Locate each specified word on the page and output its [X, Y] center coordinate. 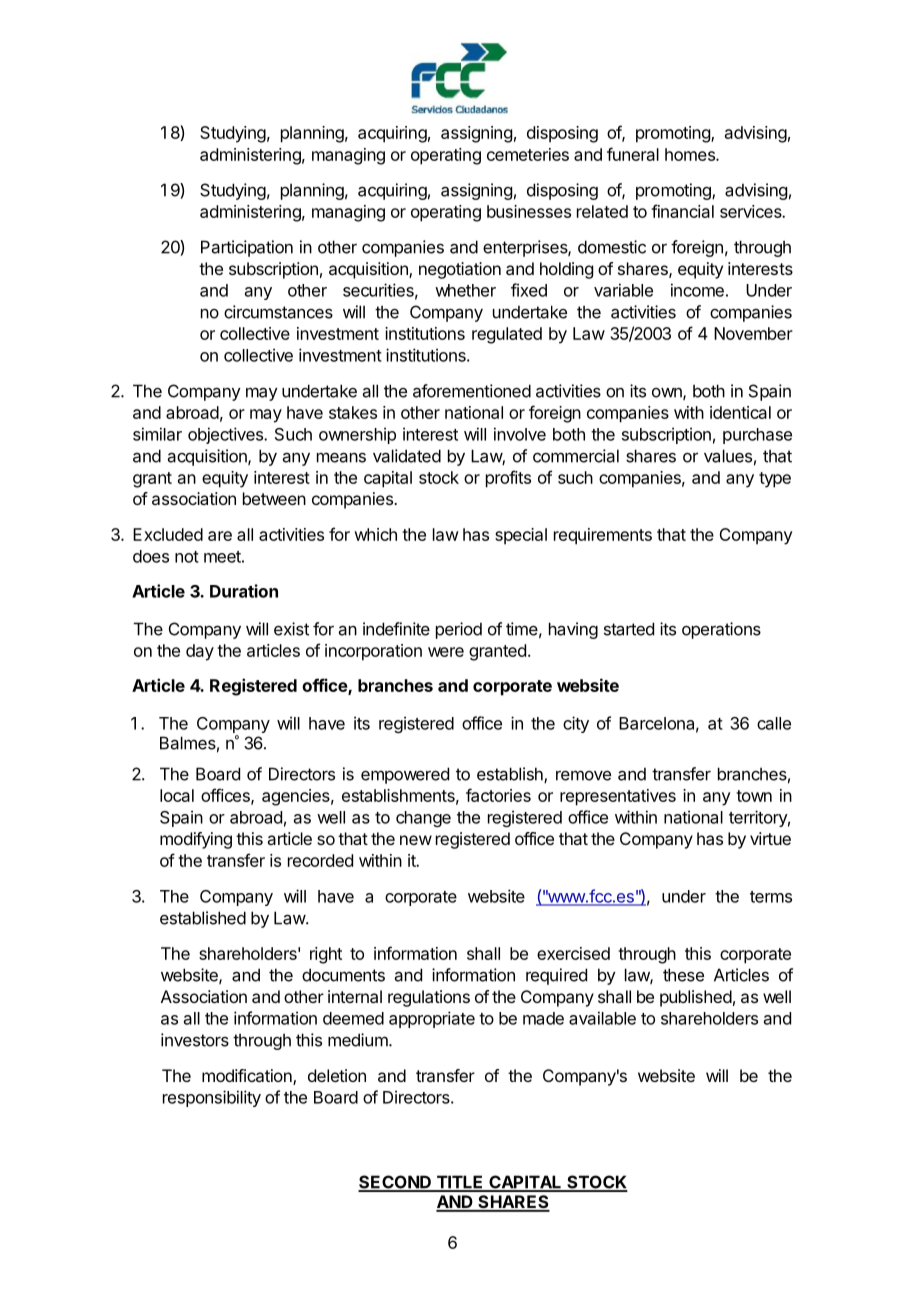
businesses [529, 211]
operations [721, 630]
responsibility [212, 1098]
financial [682, 211]
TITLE [460, 1183]
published [696, 998]
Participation [247, 248]
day [200, 652]
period [459, 630]
